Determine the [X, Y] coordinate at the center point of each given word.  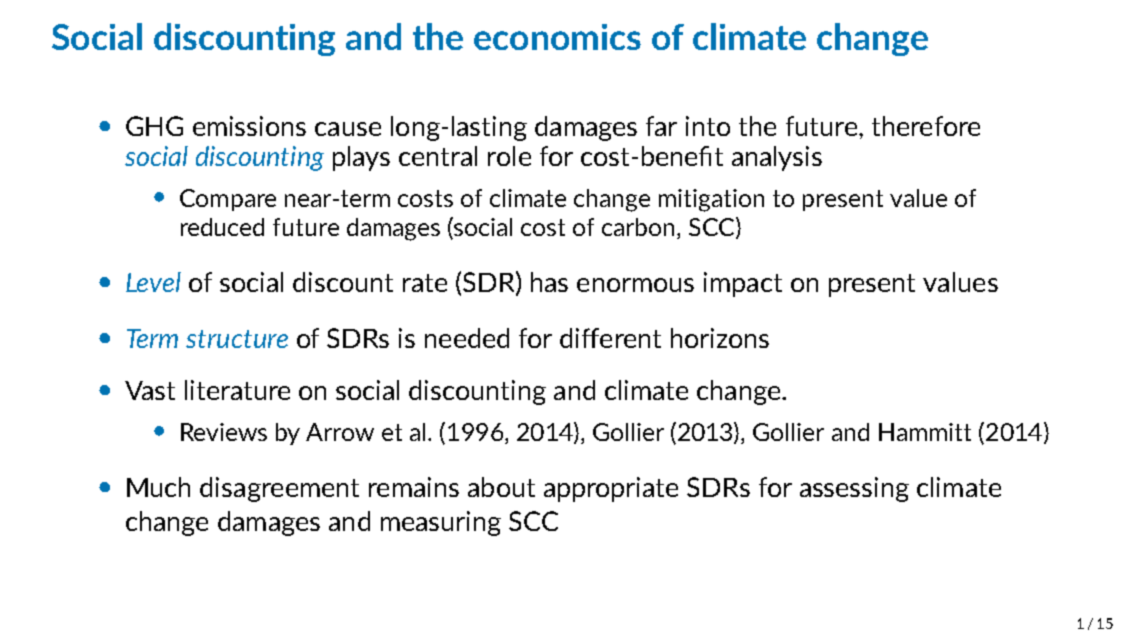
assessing [854, 489]
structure [237, 339]
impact [743, 284]
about [501, 487]
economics [557, 37]
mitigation [711, 200]
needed [467, 338]
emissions [249, 126]
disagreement [279, 489]
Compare [228, 200]
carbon [638, 227]
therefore [926, 126]
